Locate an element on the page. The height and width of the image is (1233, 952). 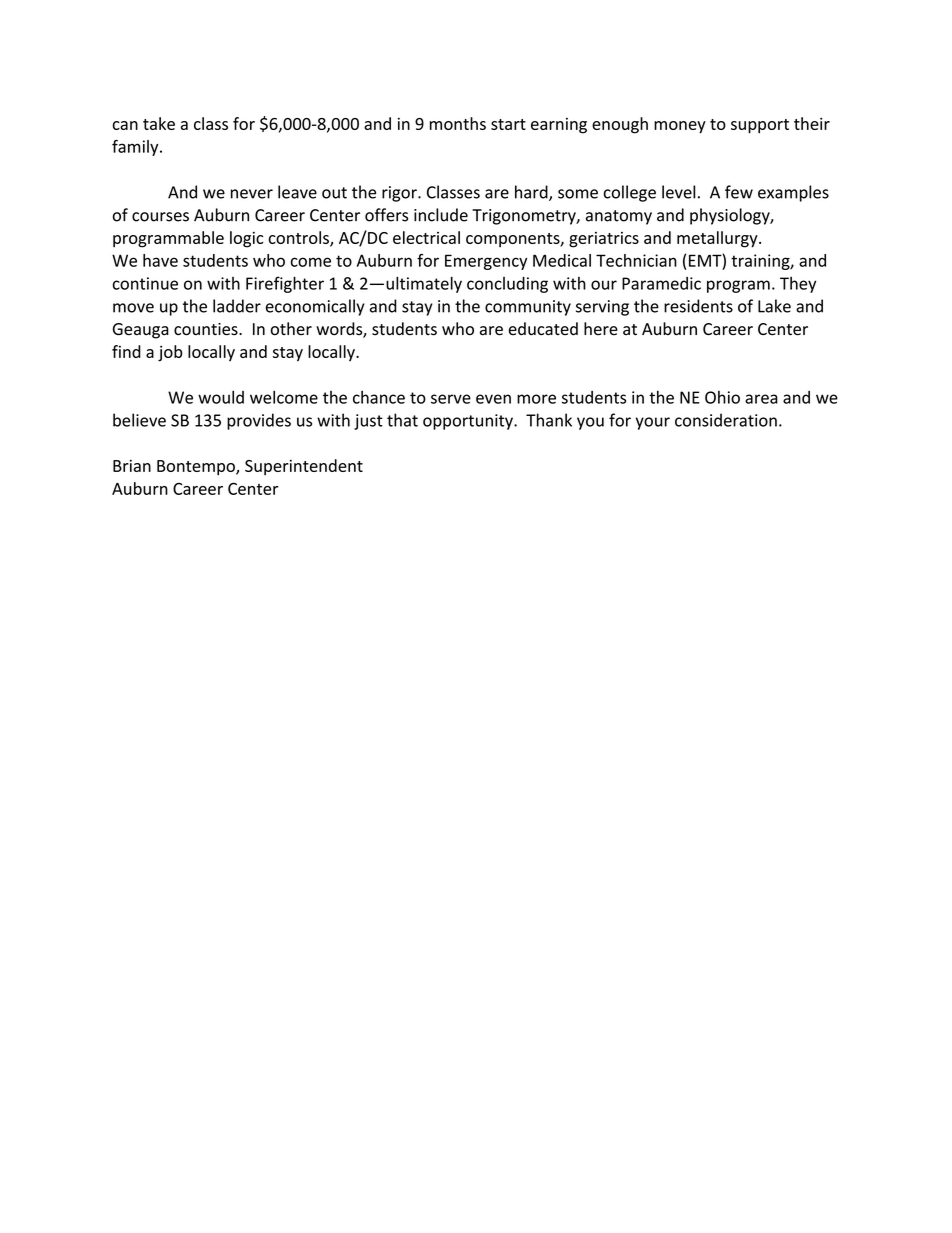
residents is located at coordinates (698, 306).
